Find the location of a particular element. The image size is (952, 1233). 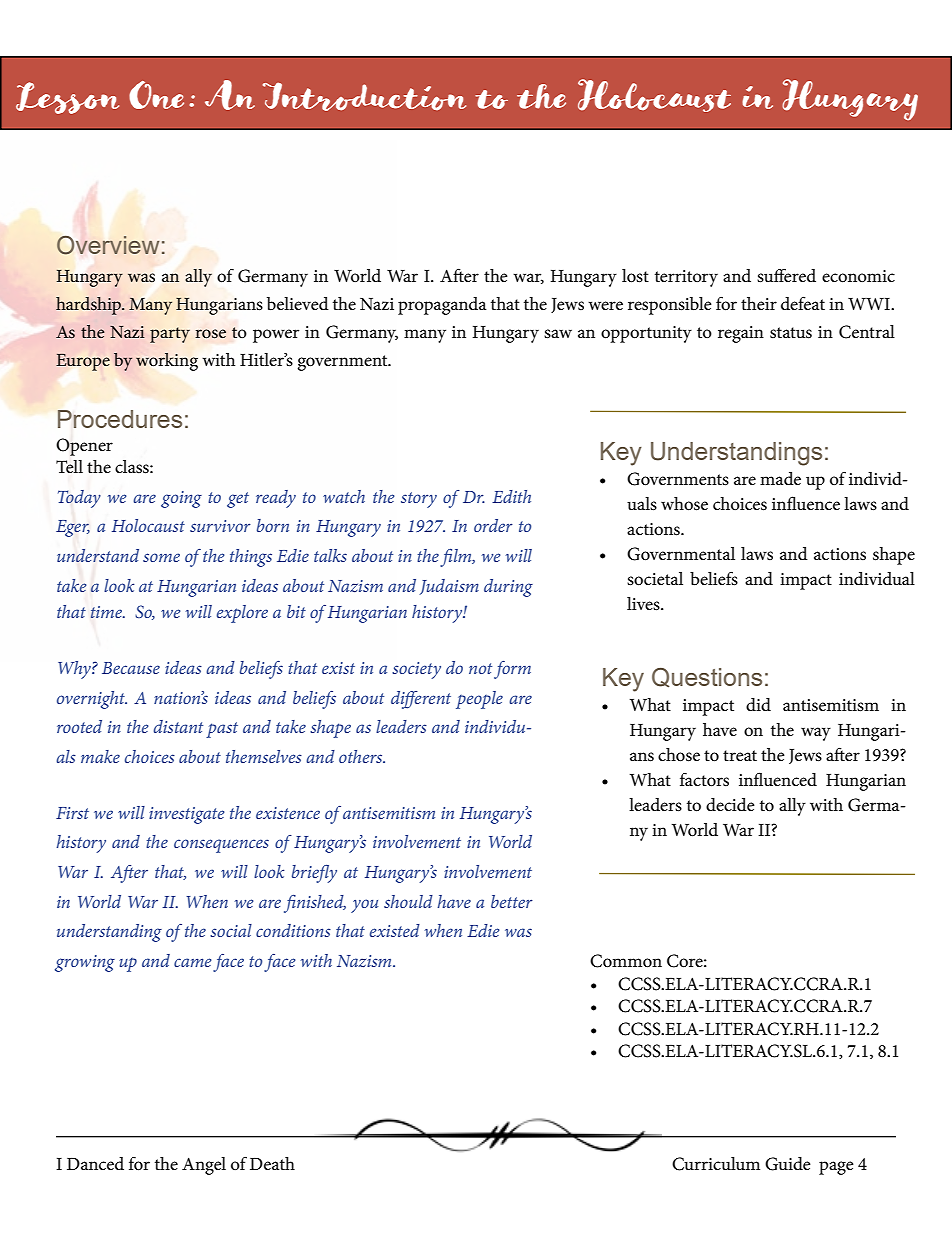

time is located at coordinates (107, 612).
